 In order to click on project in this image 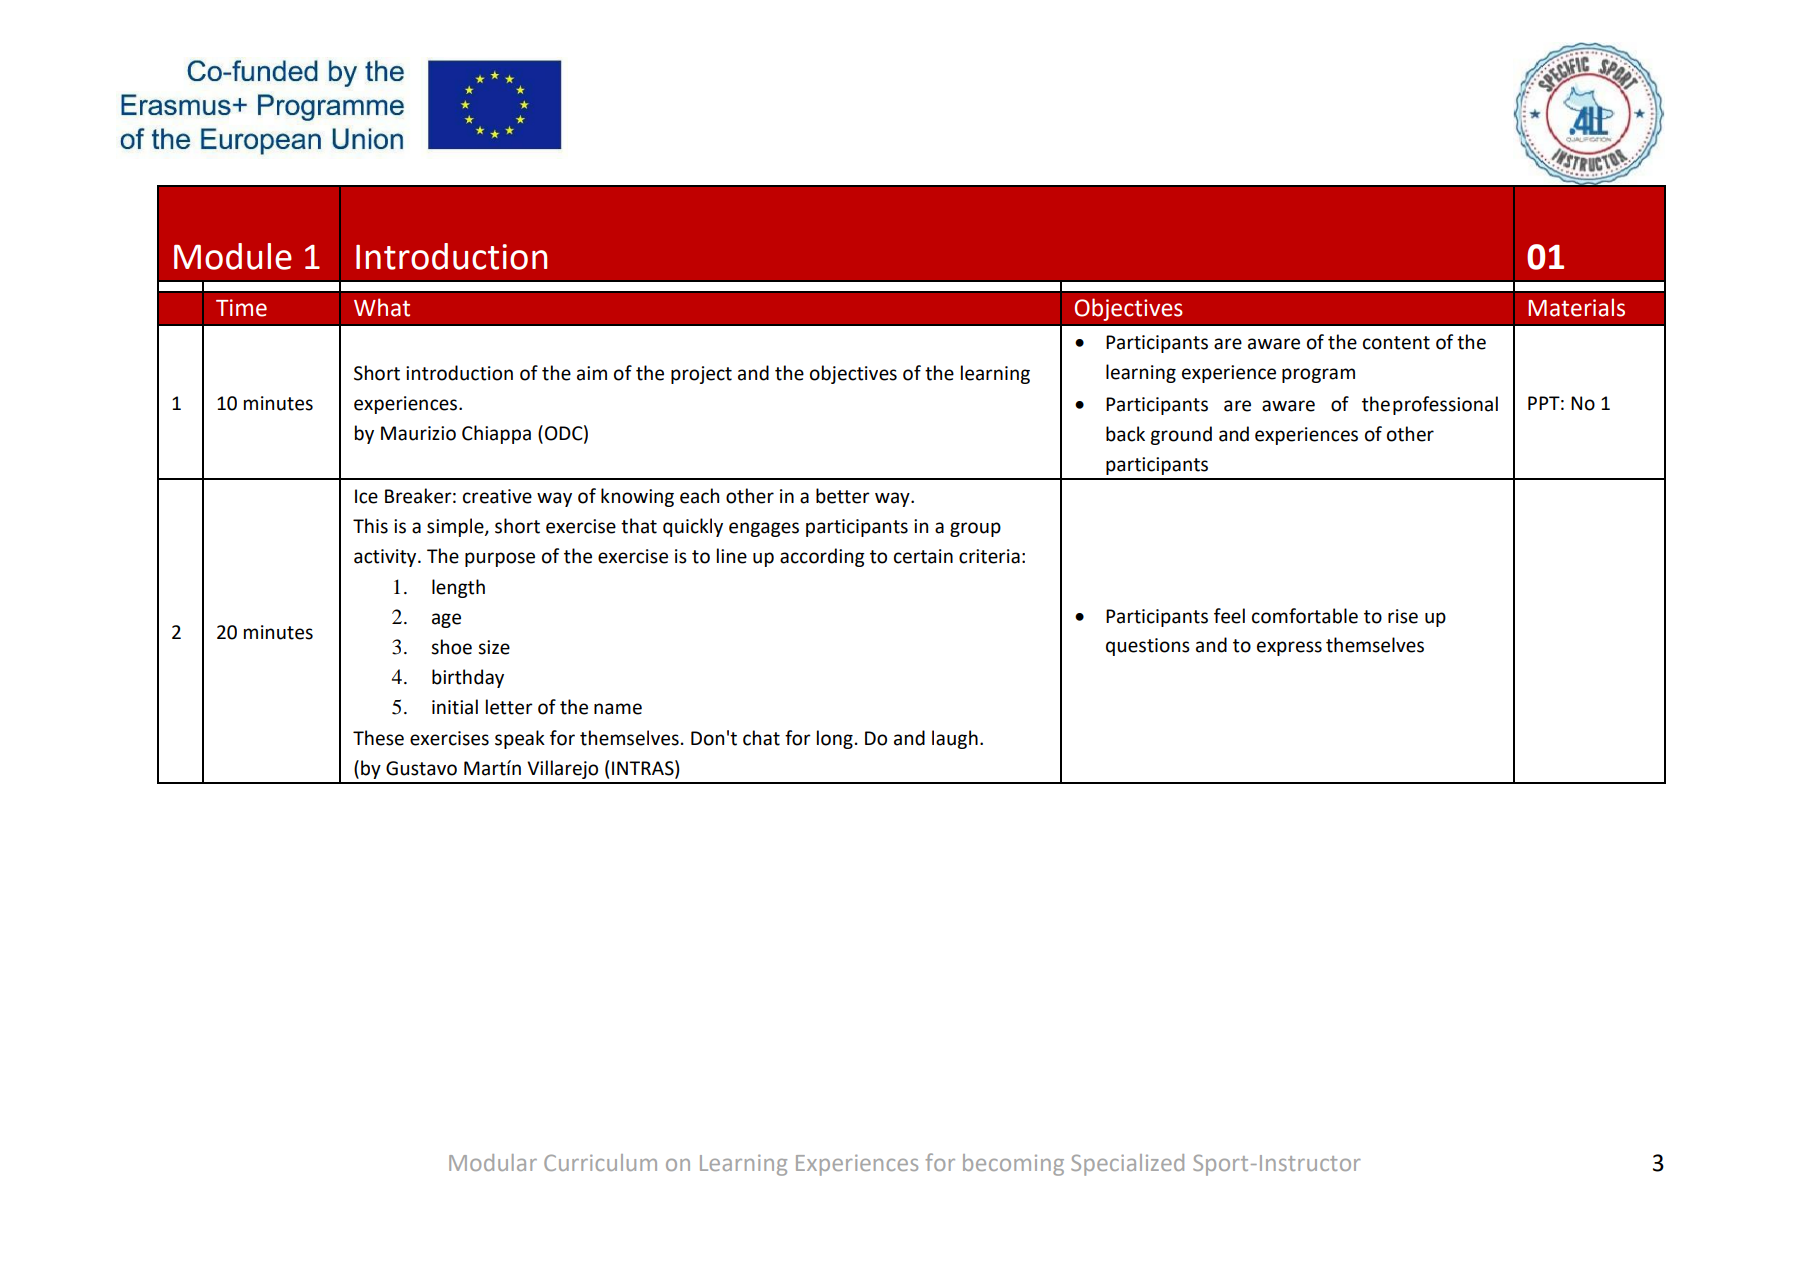, I will do `click(701, 375)`.
